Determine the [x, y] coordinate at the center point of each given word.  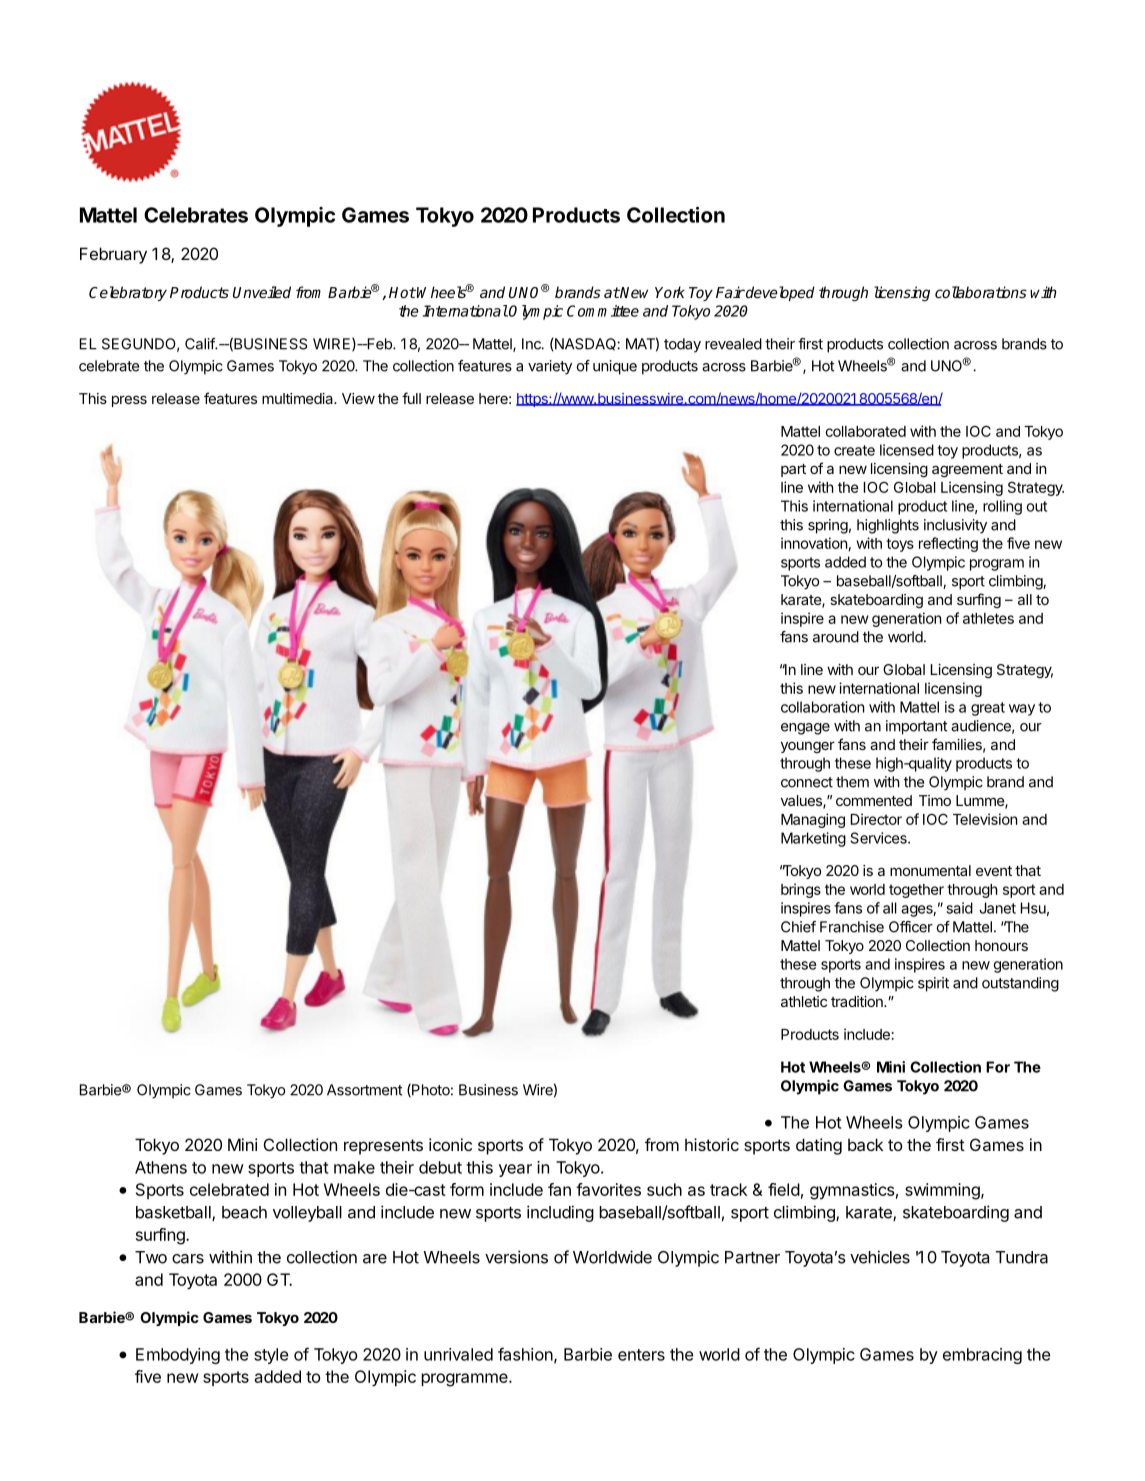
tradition [858, 1001]
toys [900, 545]
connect [807, 782]
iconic [450, 1144]
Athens [161, 1167]
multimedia [298, 398]
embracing [982, 1356]
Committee [603, 311]
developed [779, 293]
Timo [935, 800]
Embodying [178, 1356]
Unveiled [262, 292]
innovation [814, 543]
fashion [525, 1354]
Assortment [364, 1090]
